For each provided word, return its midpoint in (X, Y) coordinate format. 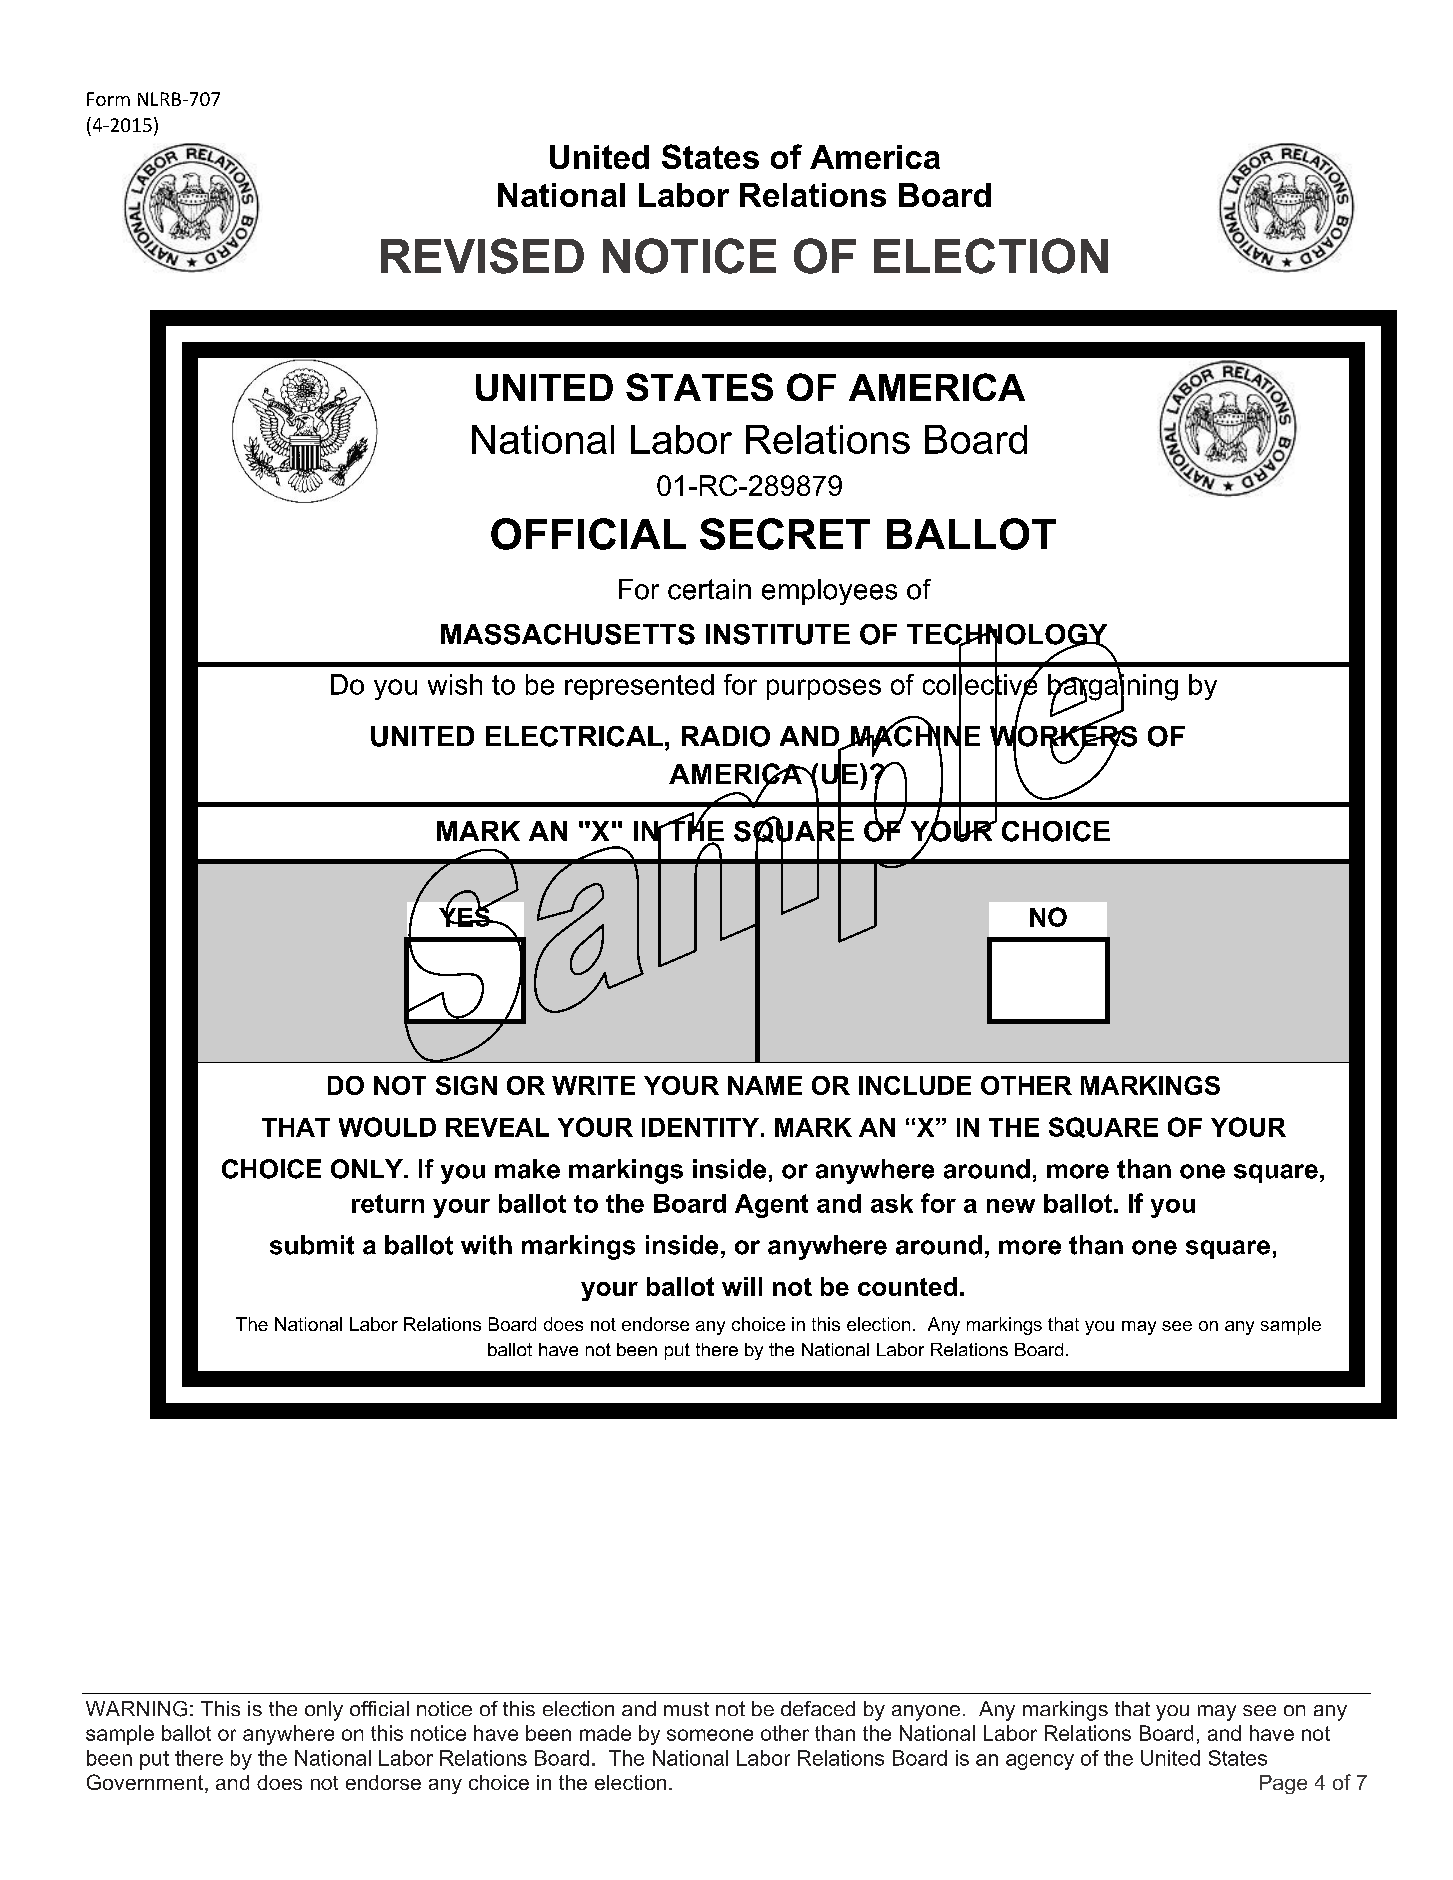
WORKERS (1063, 736)
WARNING (136, 1709)
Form (108, 99)
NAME (765, 1085)
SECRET (785, 534)
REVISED (482, 256)
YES (465, 916)
